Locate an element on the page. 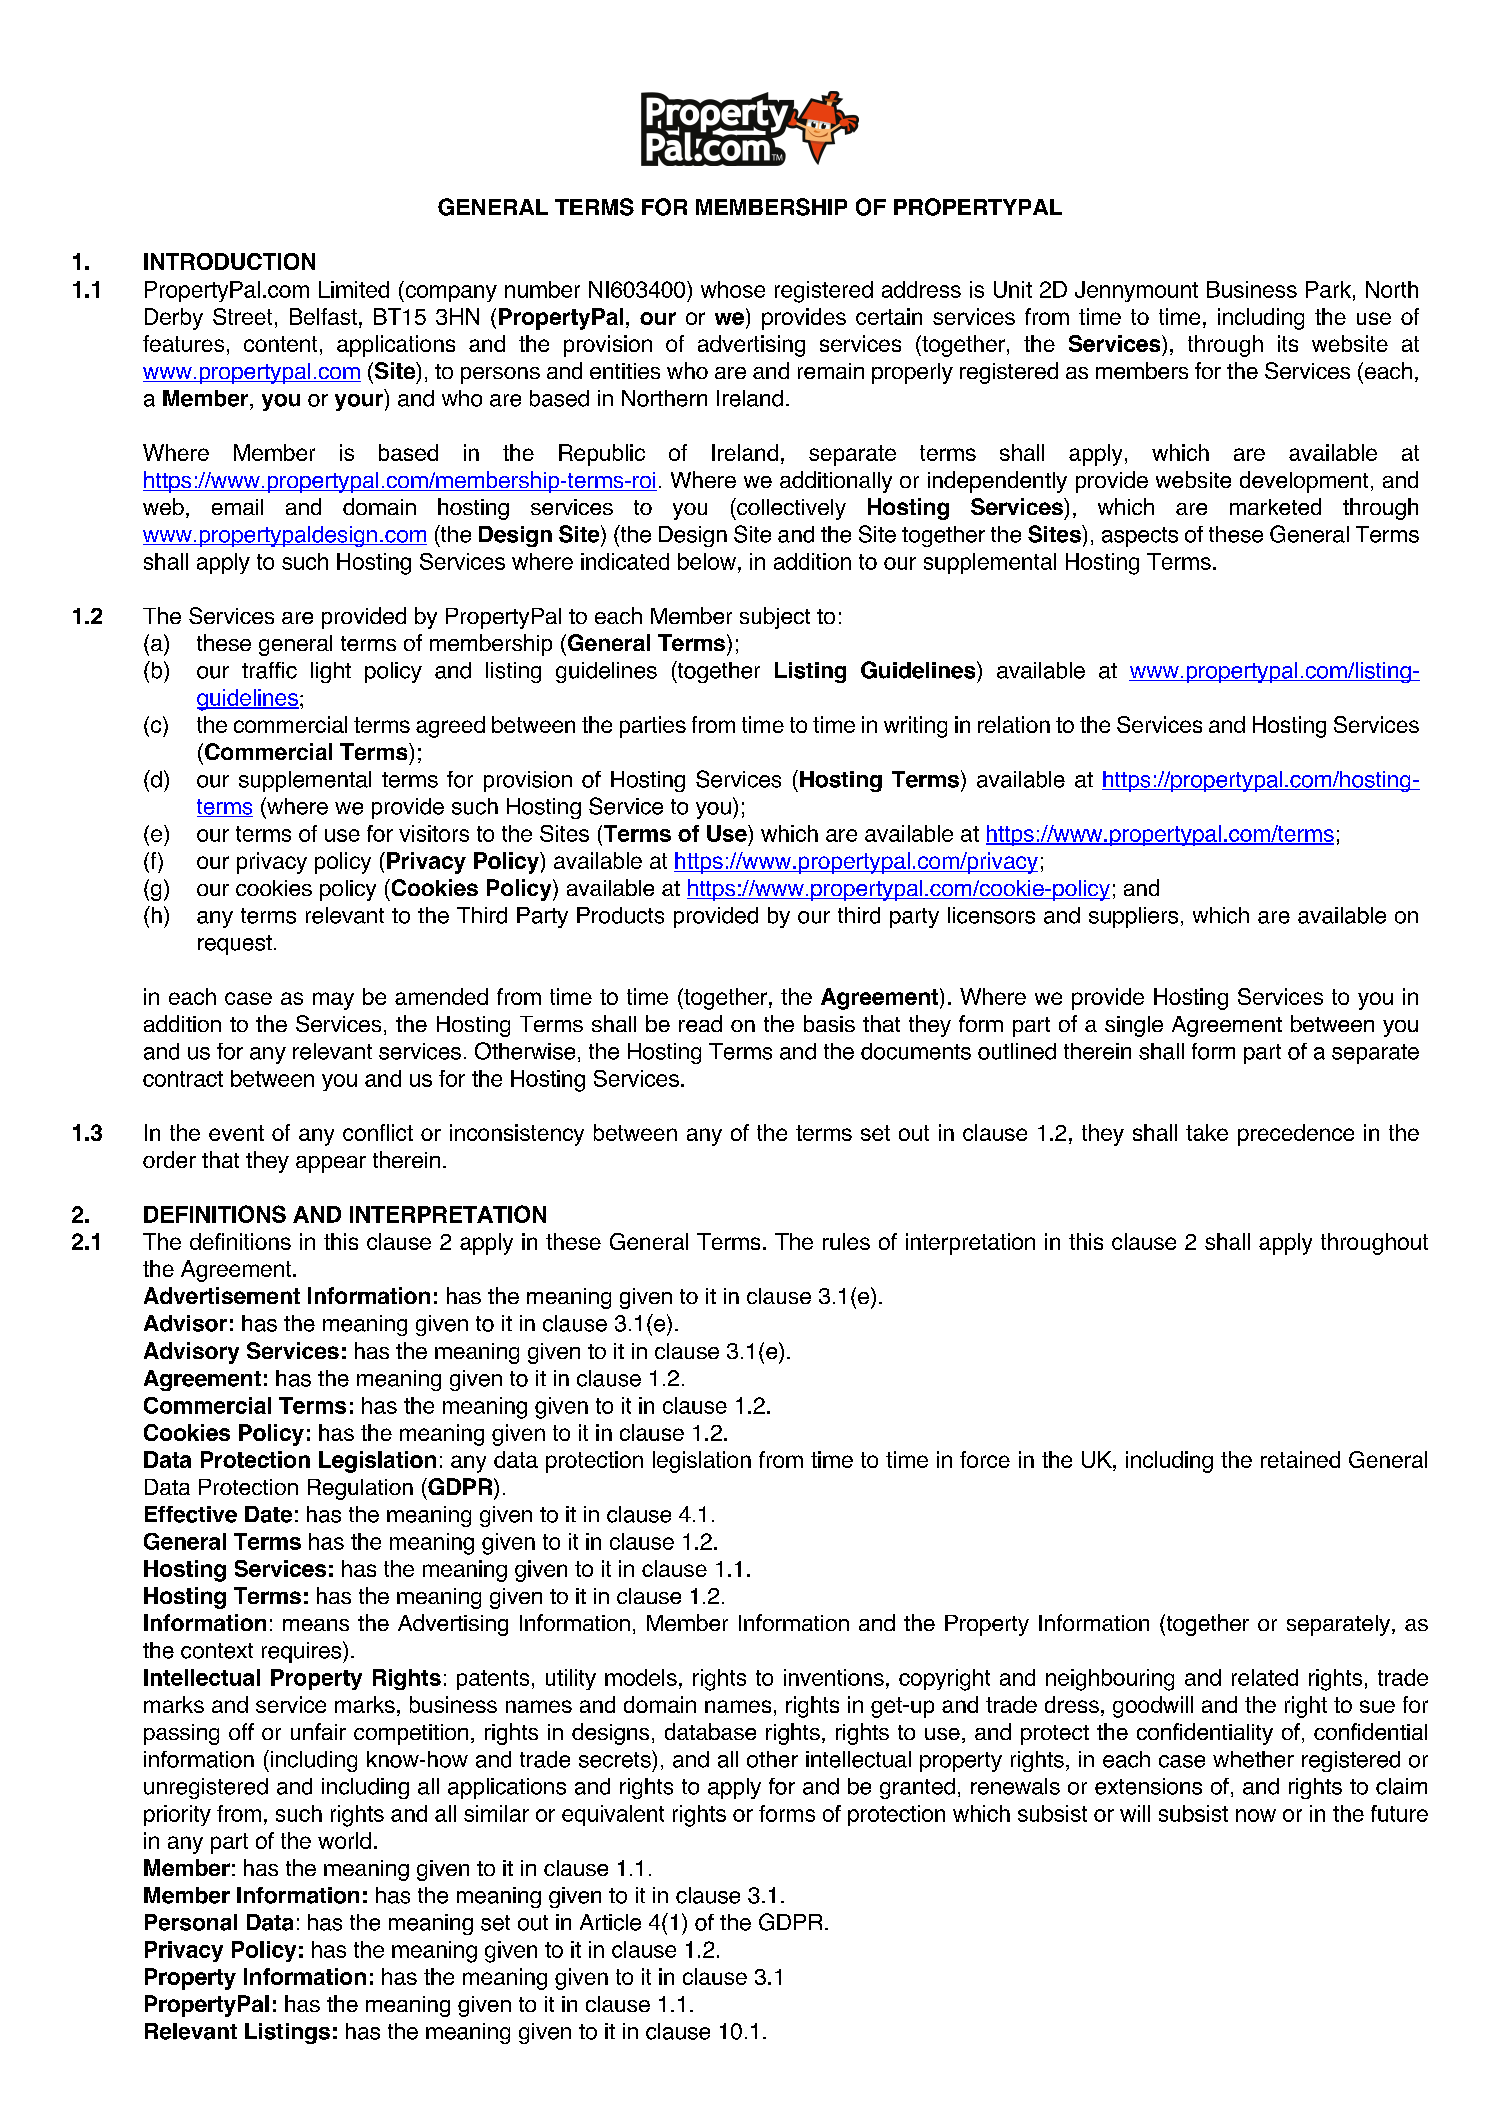  retained is located at coordinates (1300, 1459).
